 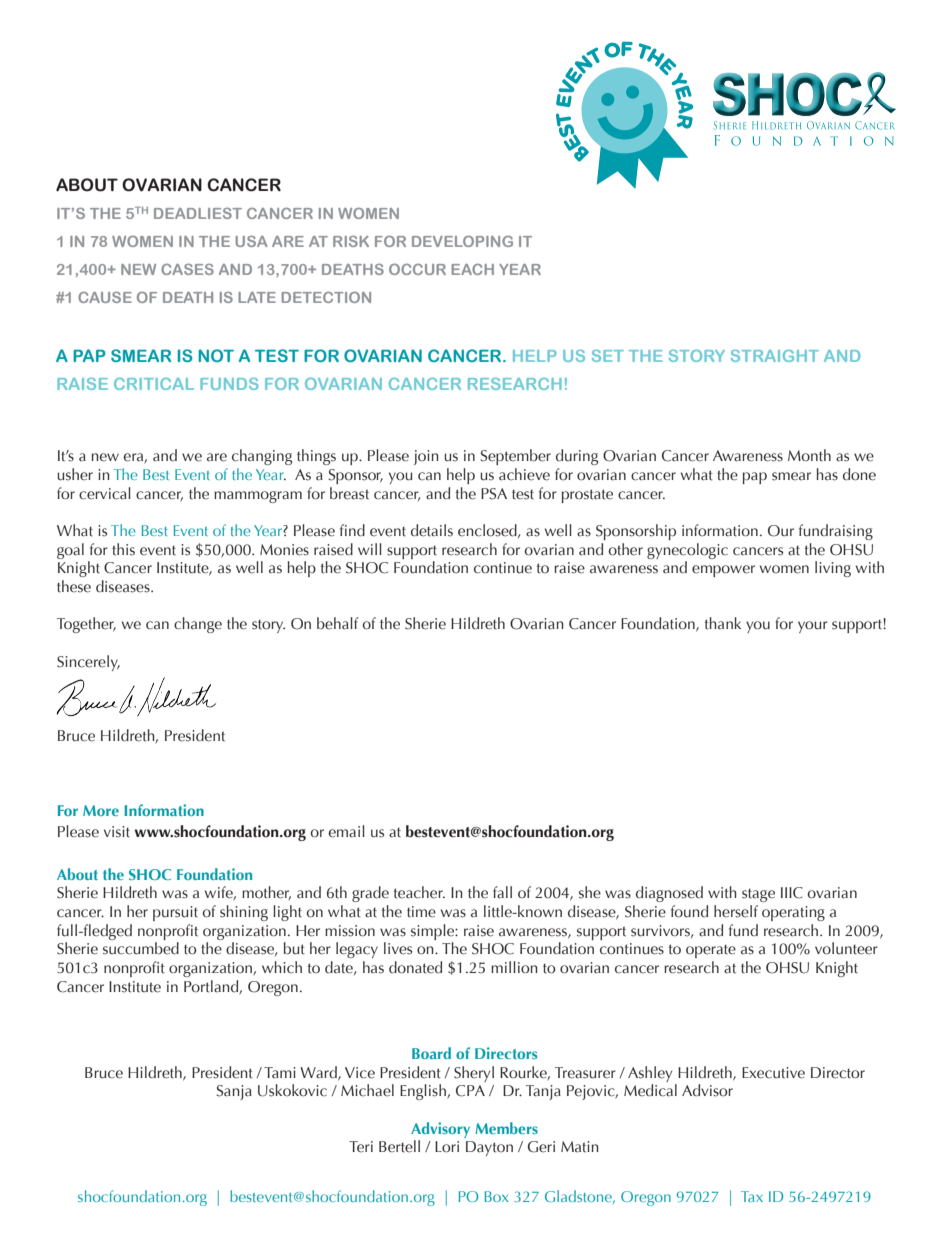 What do you see at coordinates (280, 1073) in the screenshot?
I see `Tami` at bounding box center [280, 1073].
